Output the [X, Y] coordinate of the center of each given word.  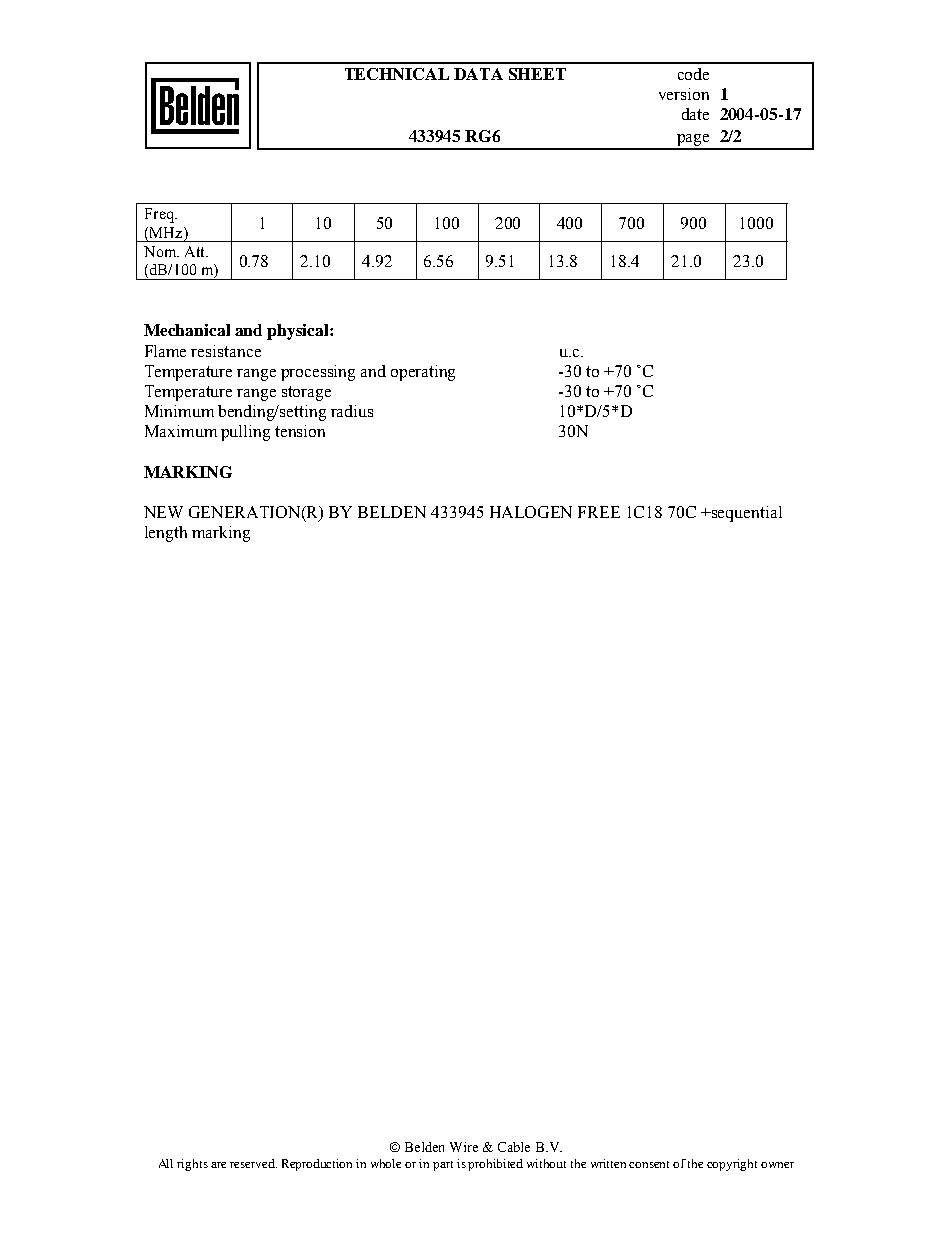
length [166, 534]
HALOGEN [531, 512]
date [695, 114]
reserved [253, 1163]
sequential [746, 514]
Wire [464, 1147]
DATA [478, 74]
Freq [160, 215]
